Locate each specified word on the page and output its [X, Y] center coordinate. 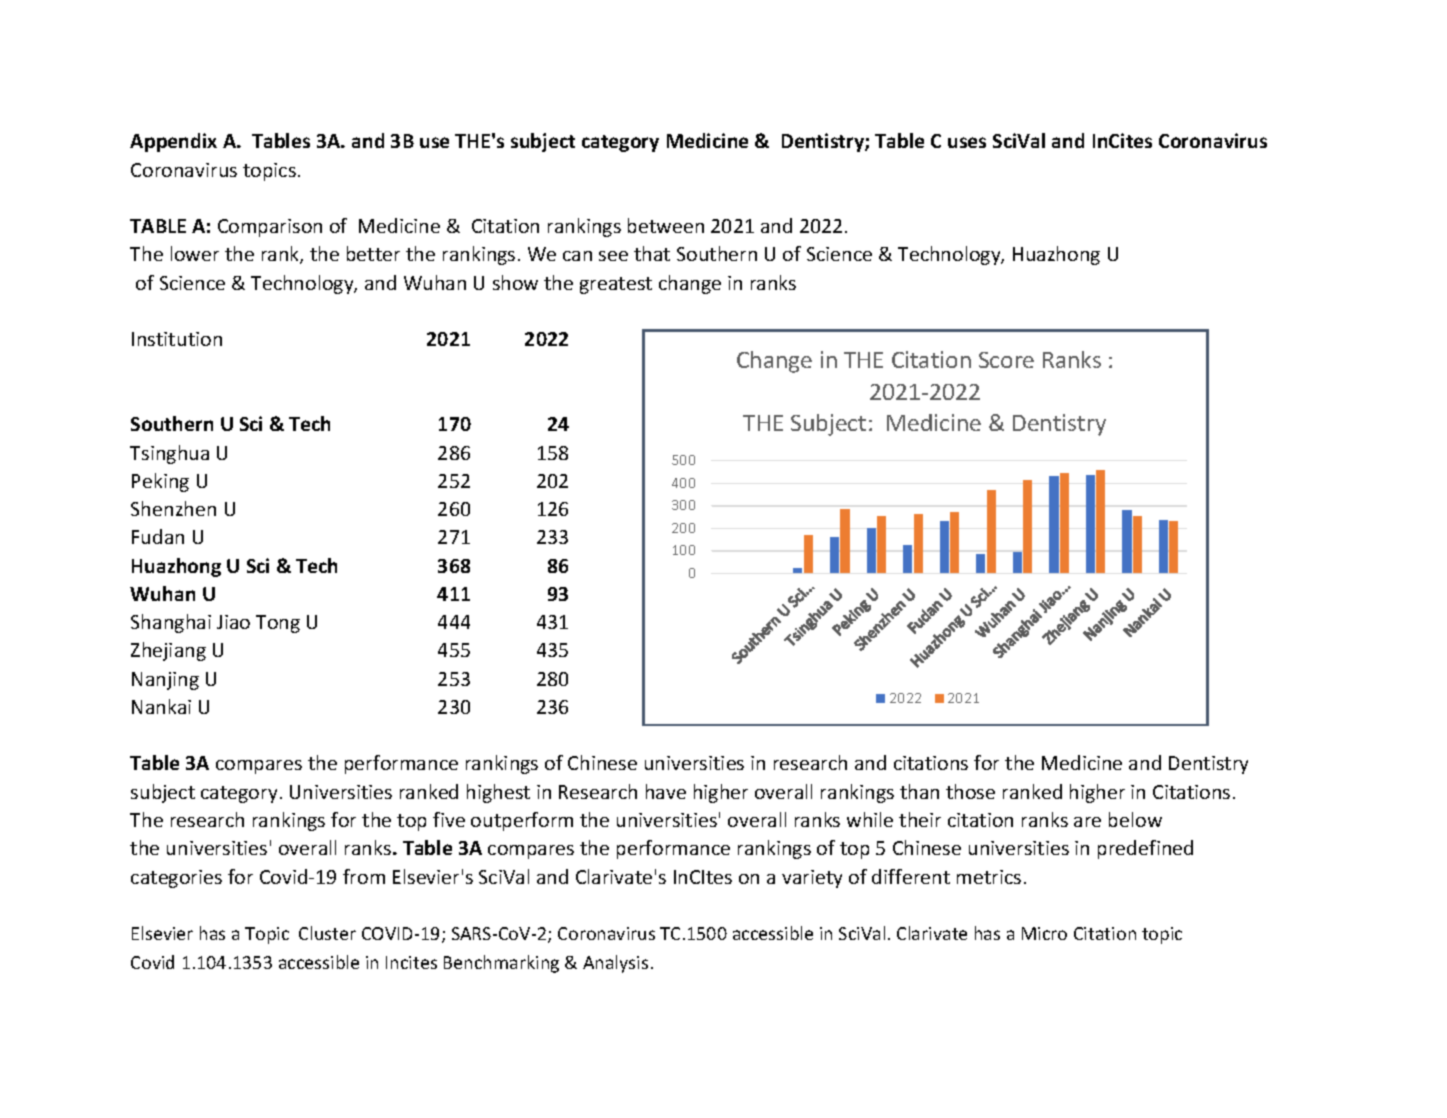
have [666, 791]
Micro [1044, 933]
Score [1006, 360]
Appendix [173, 142]
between [666, 225]
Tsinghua [169, 454]
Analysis [615, 964]
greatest [616, 285]
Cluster [327, 933]
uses [967, 142]
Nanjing [165, 681]
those [970, 791]
